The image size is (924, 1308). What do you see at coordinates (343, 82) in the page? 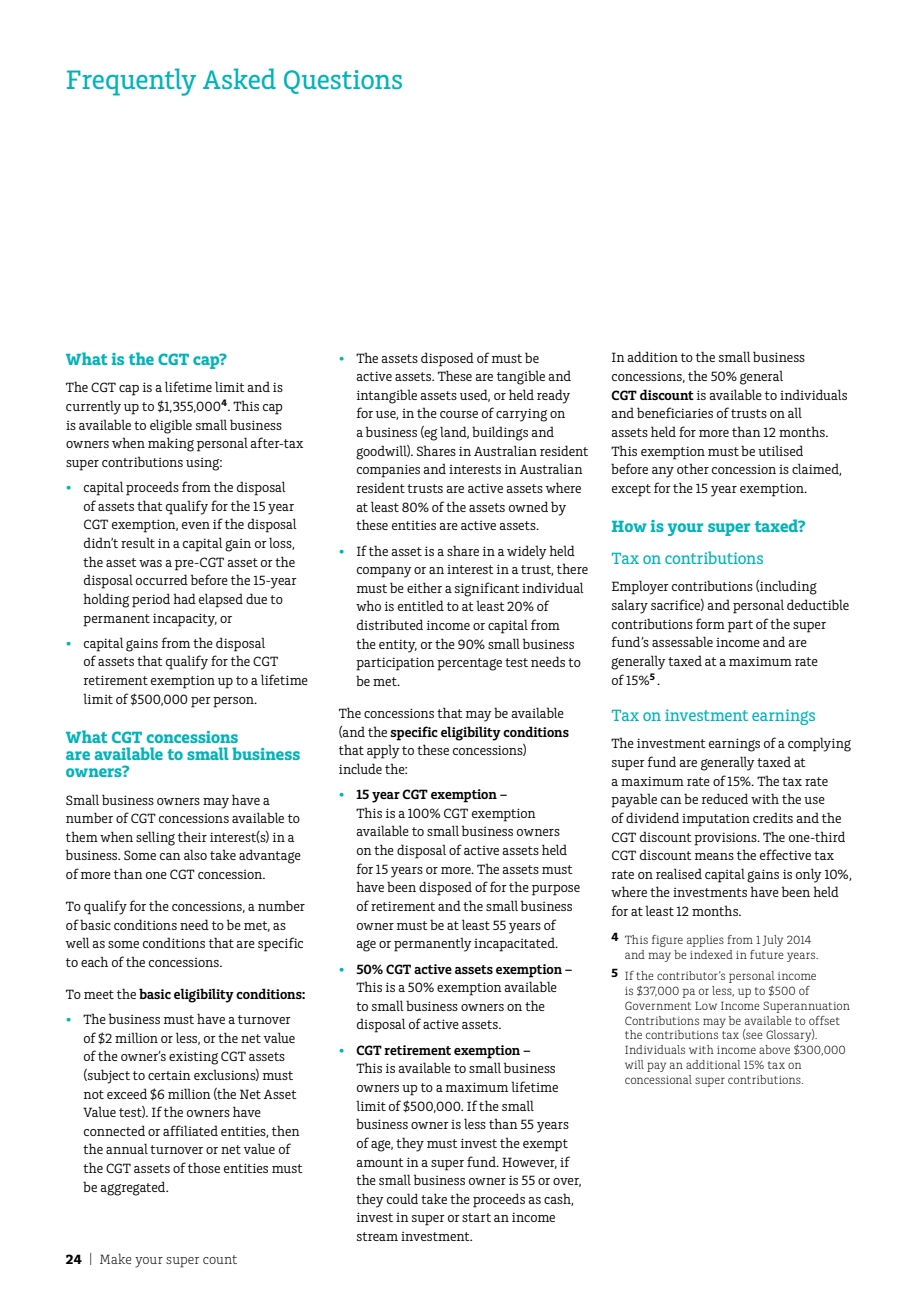
I see `Questions` at bounding box center [343, 82].
